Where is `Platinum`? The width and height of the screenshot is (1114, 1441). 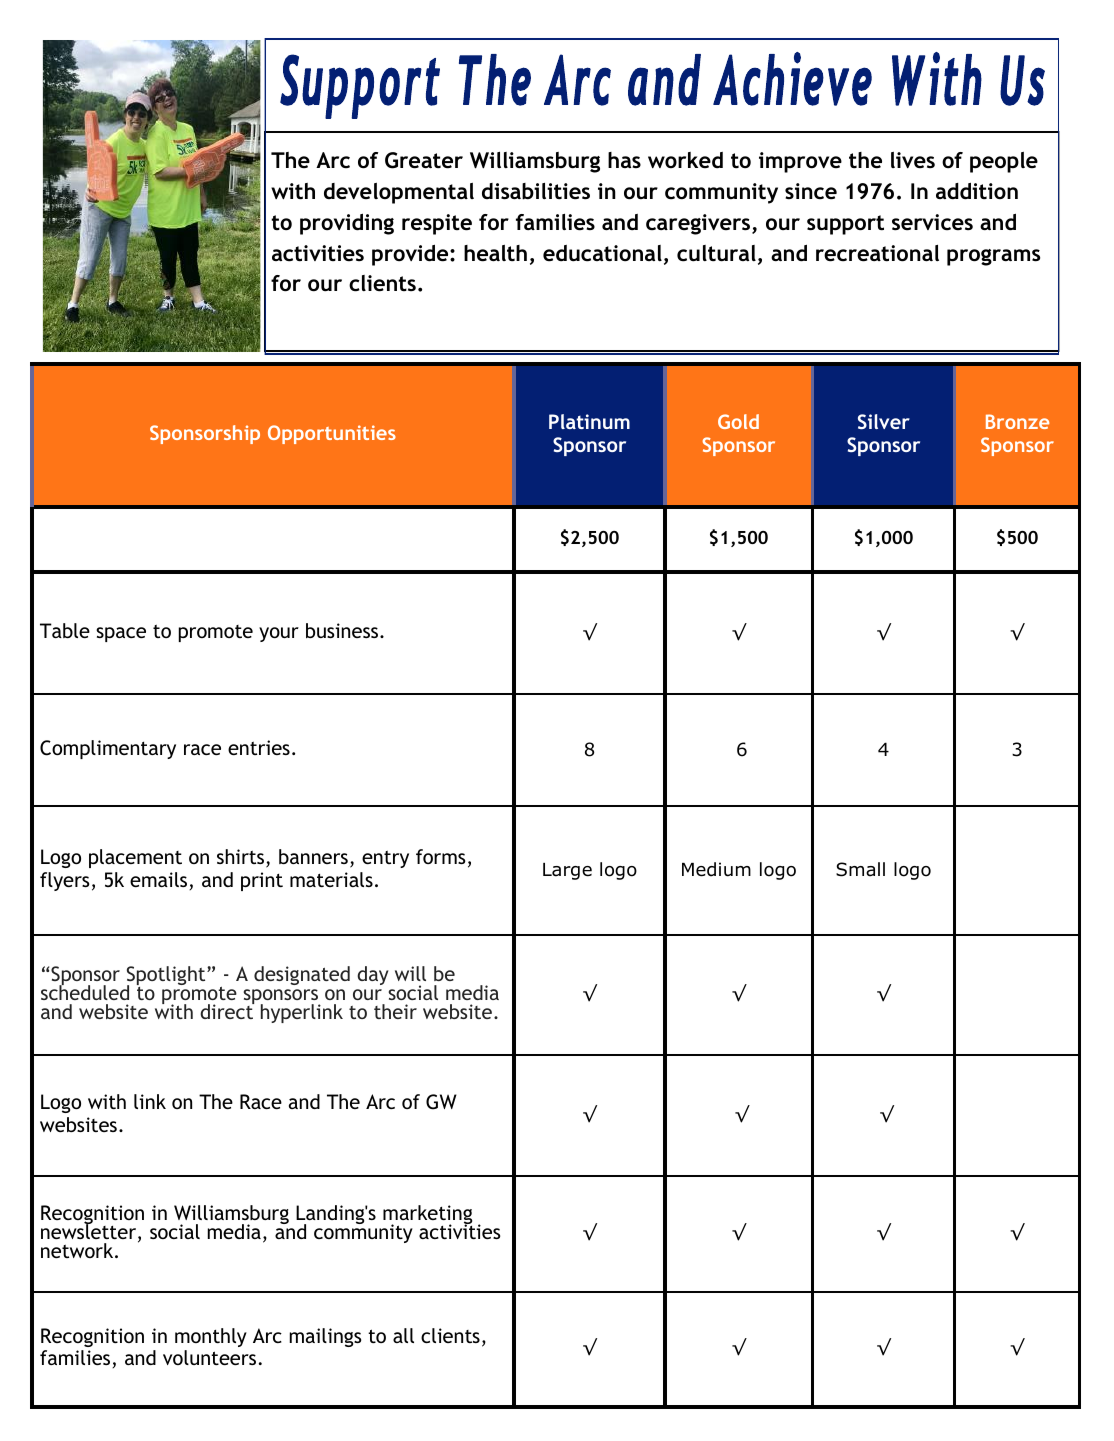
Platinum is located at coordinates (589, 421).
